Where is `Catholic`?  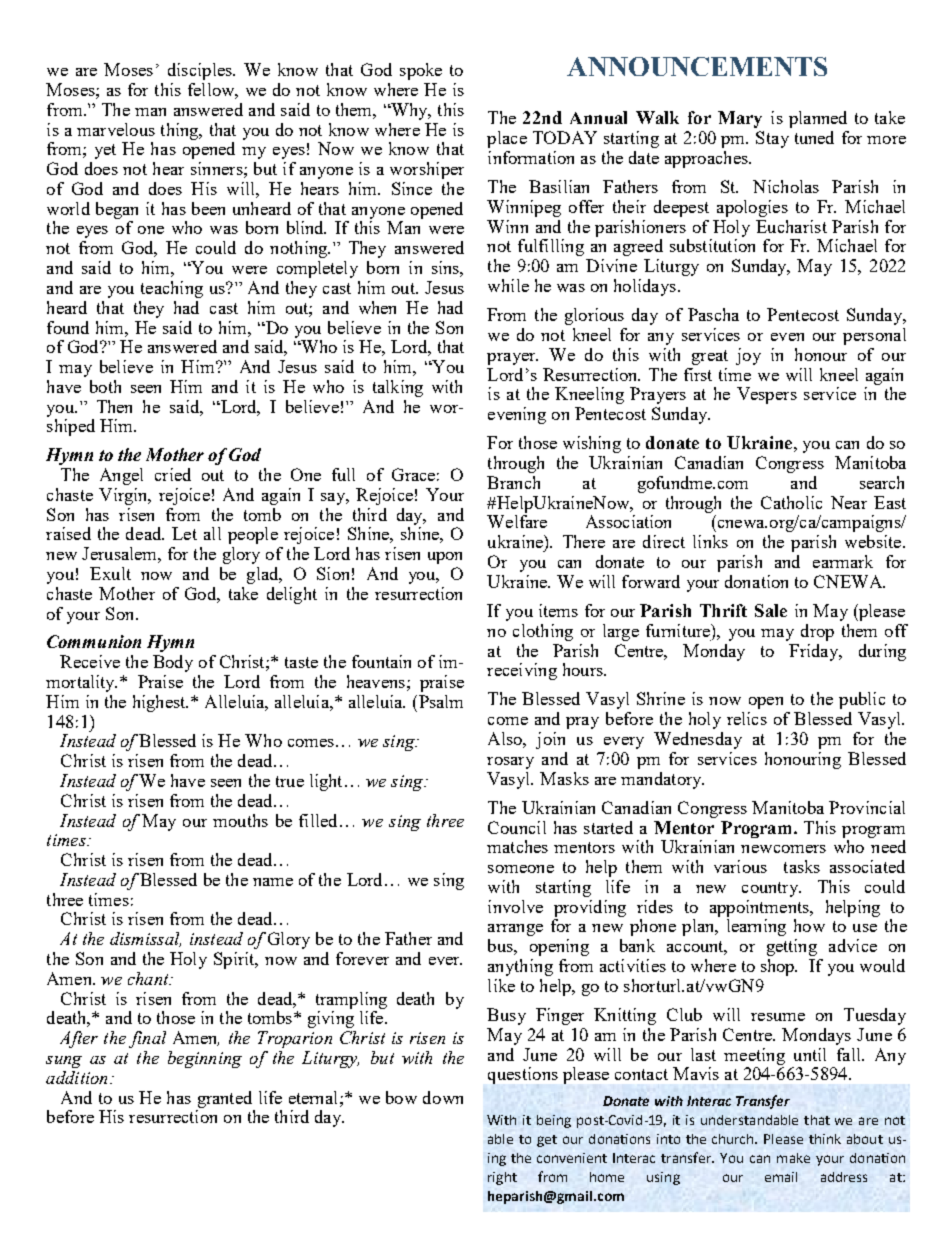 Catholic is located at coordinates (791, 502).
